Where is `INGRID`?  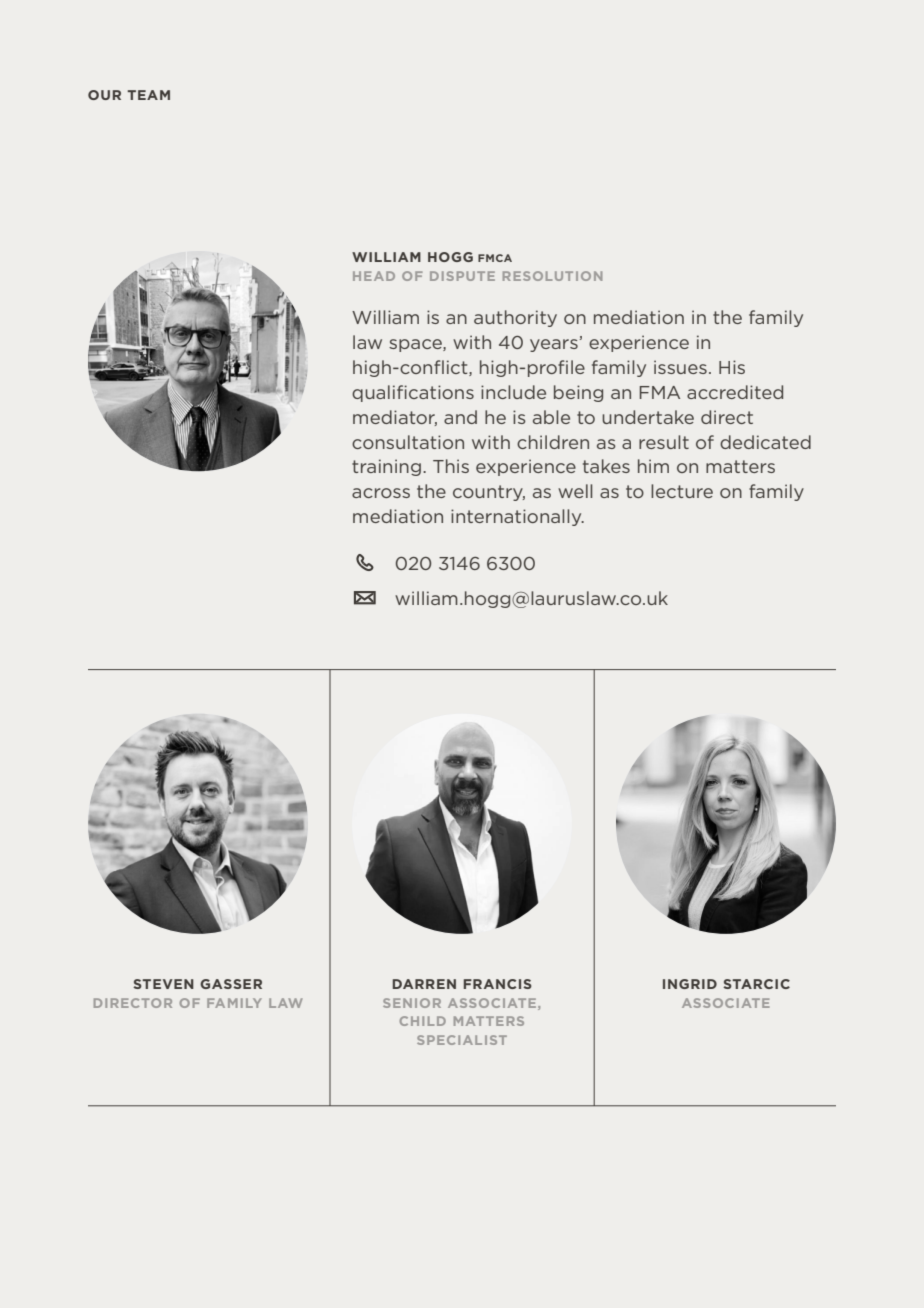
INGRID is located at coordinates (690, 984).
